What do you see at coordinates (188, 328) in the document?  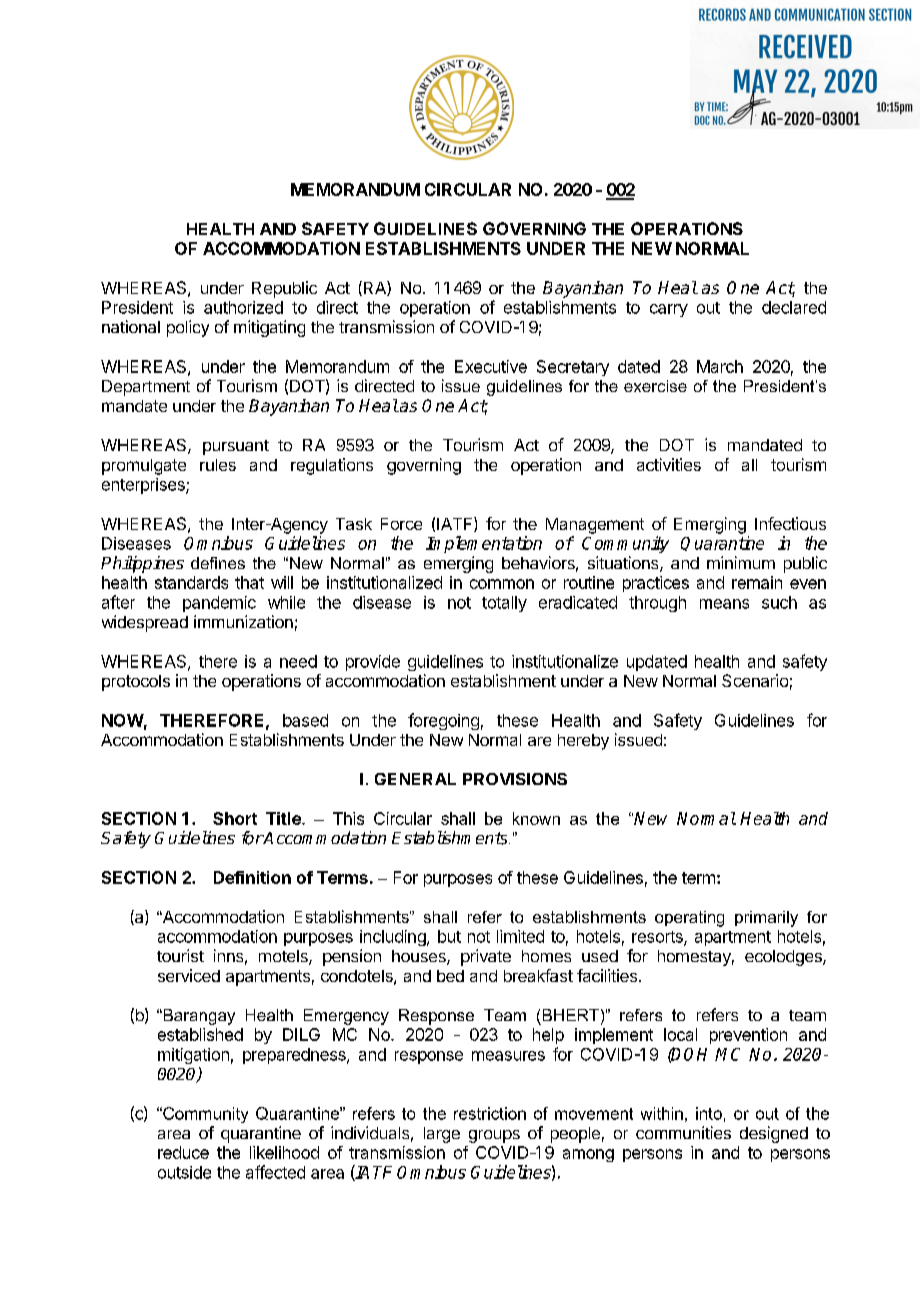 I see `policy` at bounding box center [188, 328].
